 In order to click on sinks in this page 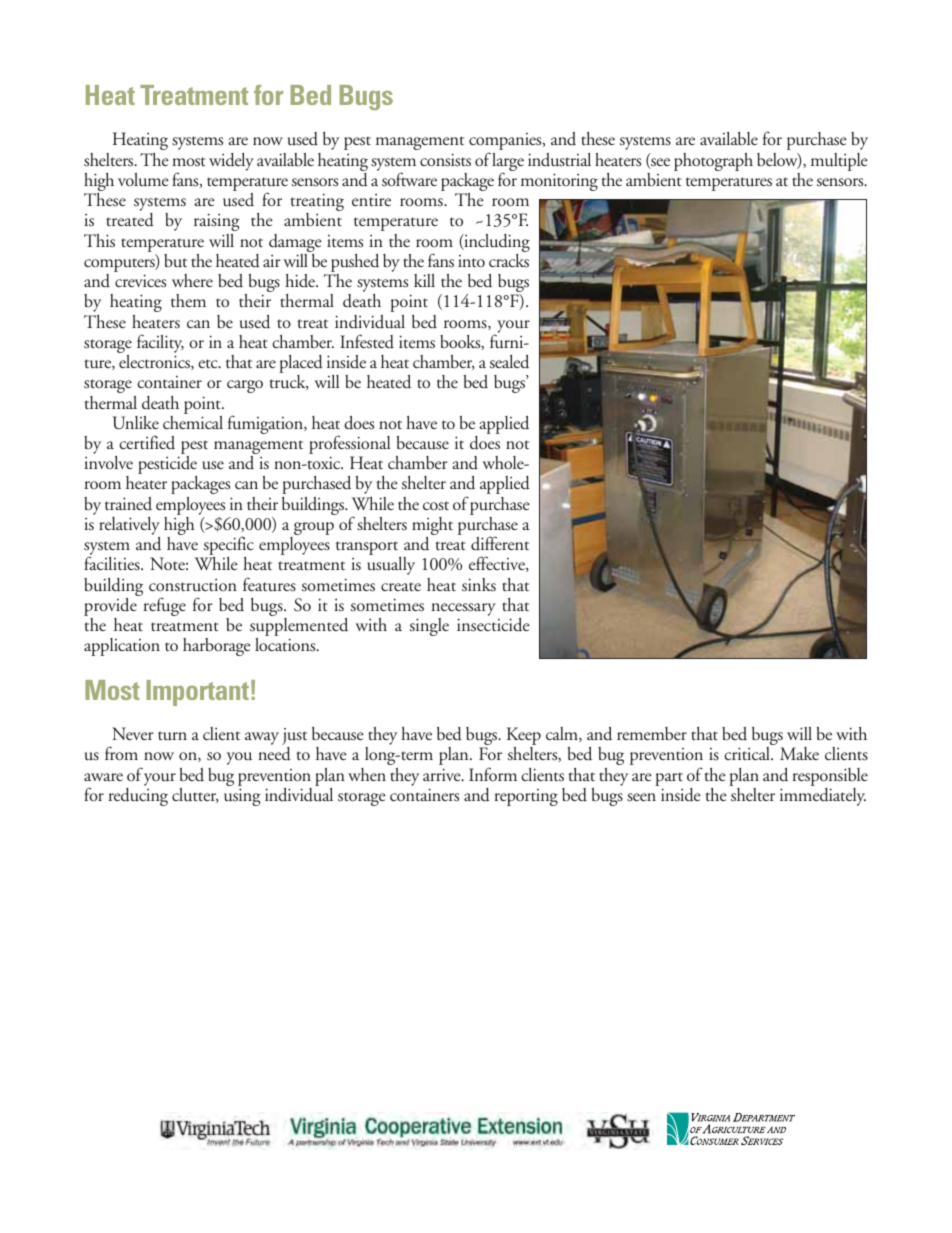, I will do `click(479, 585)`.
